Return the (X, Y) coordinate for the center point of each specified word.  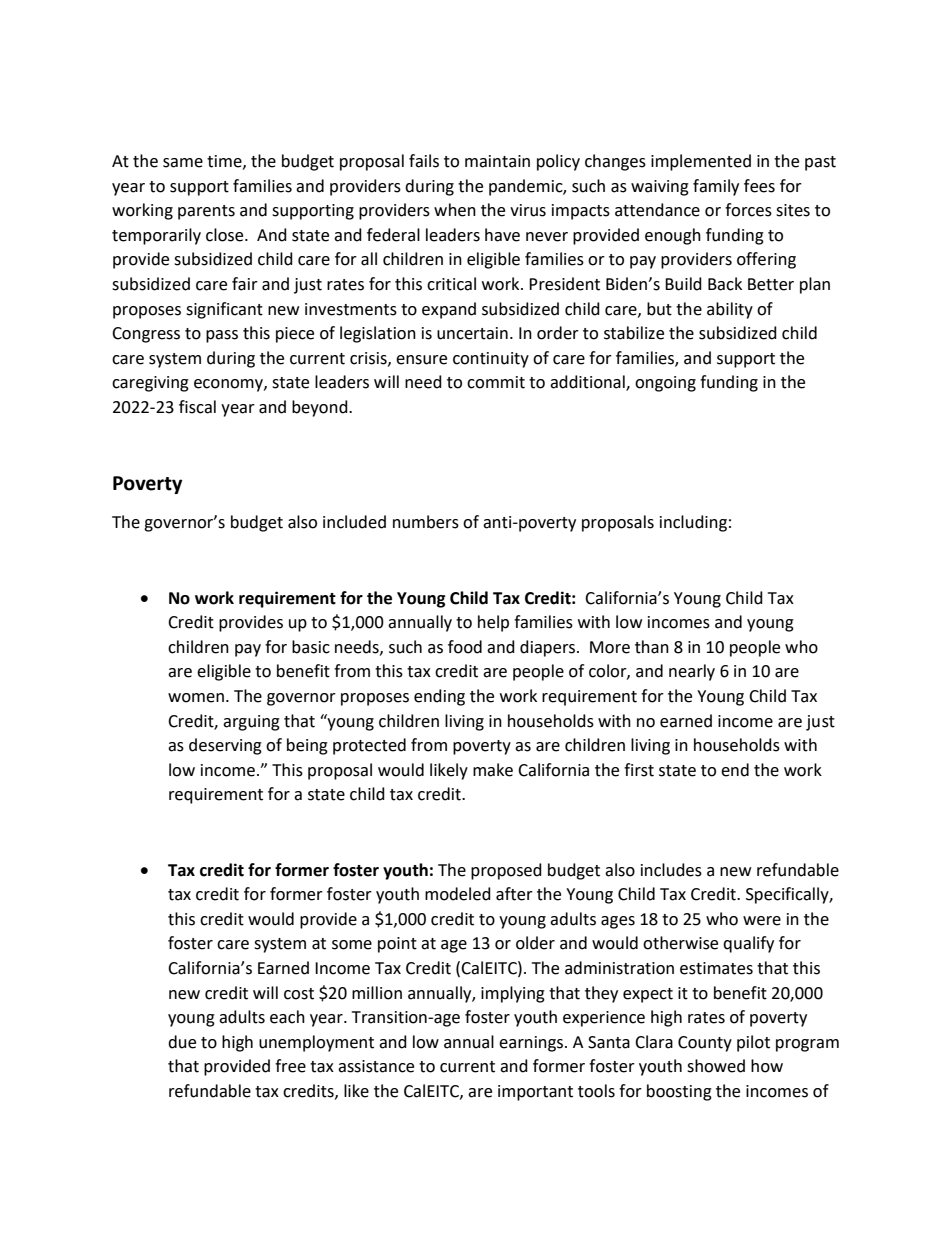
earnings (531, 1044)
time (225, 162)
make (493, 770)
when (455, 210)
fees (759, 186)
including (693, 523)
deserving (225, 746)
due (182, 1042)
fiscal (197, 407)
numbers (426, 522)
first (639, 770)
